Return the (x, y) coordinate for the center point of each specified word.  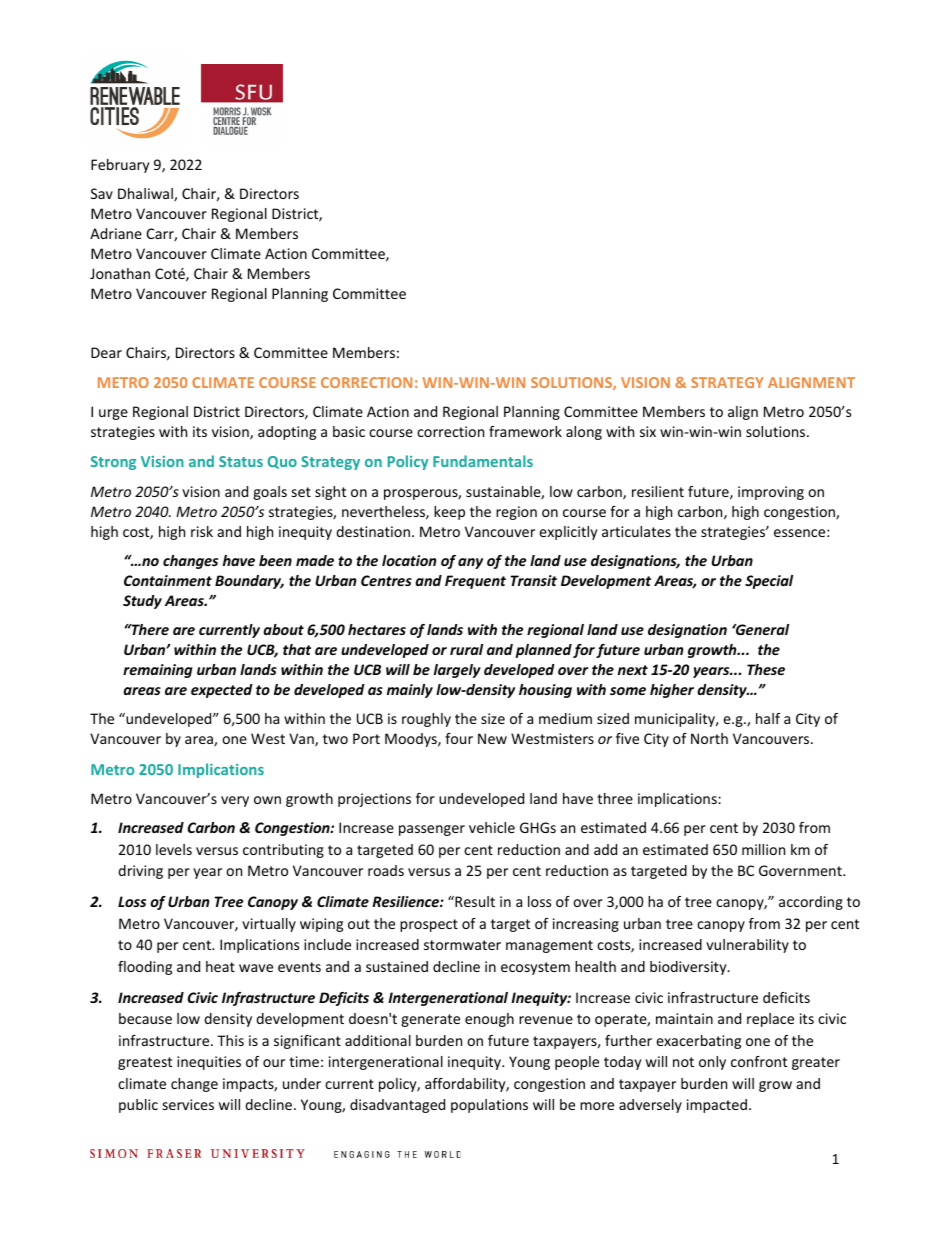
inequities (209, 1063)
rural (466, 649)
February (120, 166)
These (766, 669)
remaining (158, 671)
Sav (102, 193)
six (648, 431)
